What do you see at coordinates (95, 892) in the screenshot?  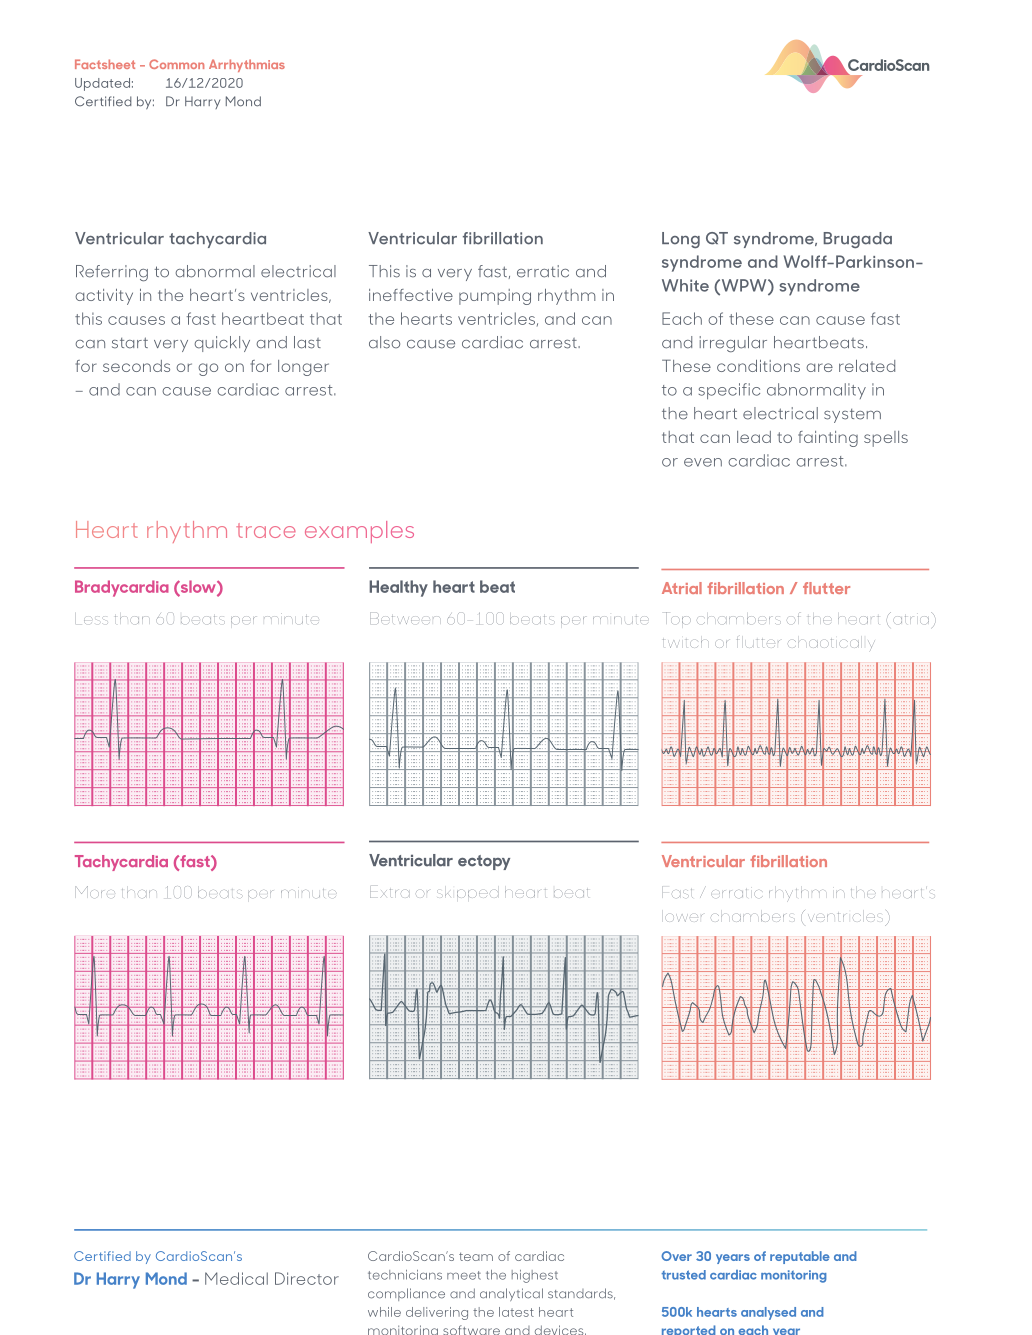 I see `More` at bounding box center [95, 892].
